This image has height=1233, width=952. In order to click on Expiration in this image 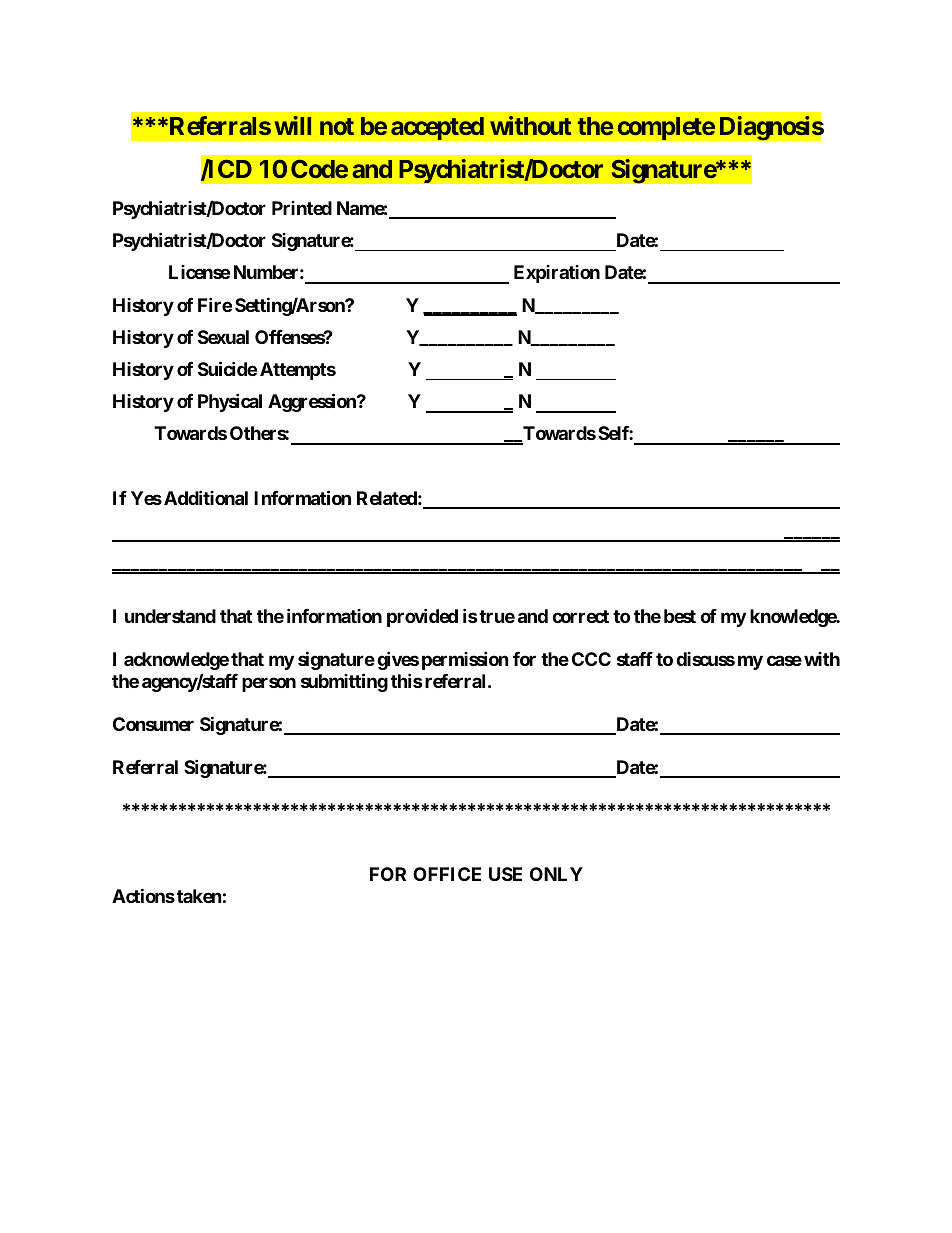, I will do `click(557, 274)`.
